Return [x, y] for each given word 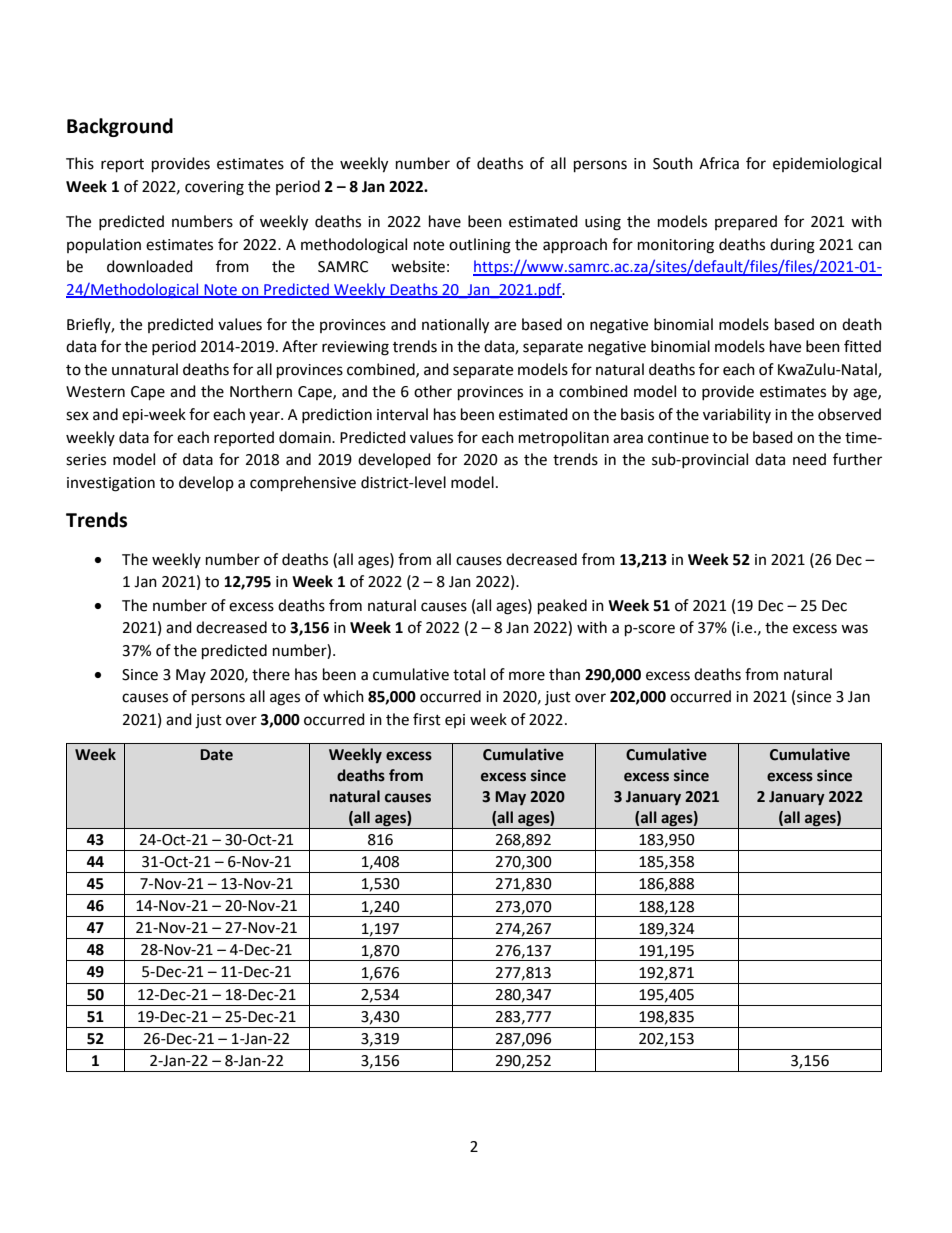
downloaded [150, 266]
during [792, 246]
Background [120, 127]
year [265, 417]
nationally [455, 326]
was [854, 629]
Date [216, 755]
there [271, 674]
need [809, 459]
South [673, 163]
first [427, 719]
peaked [562, 607]
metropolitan [564, 439]
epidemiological [827, 165]
